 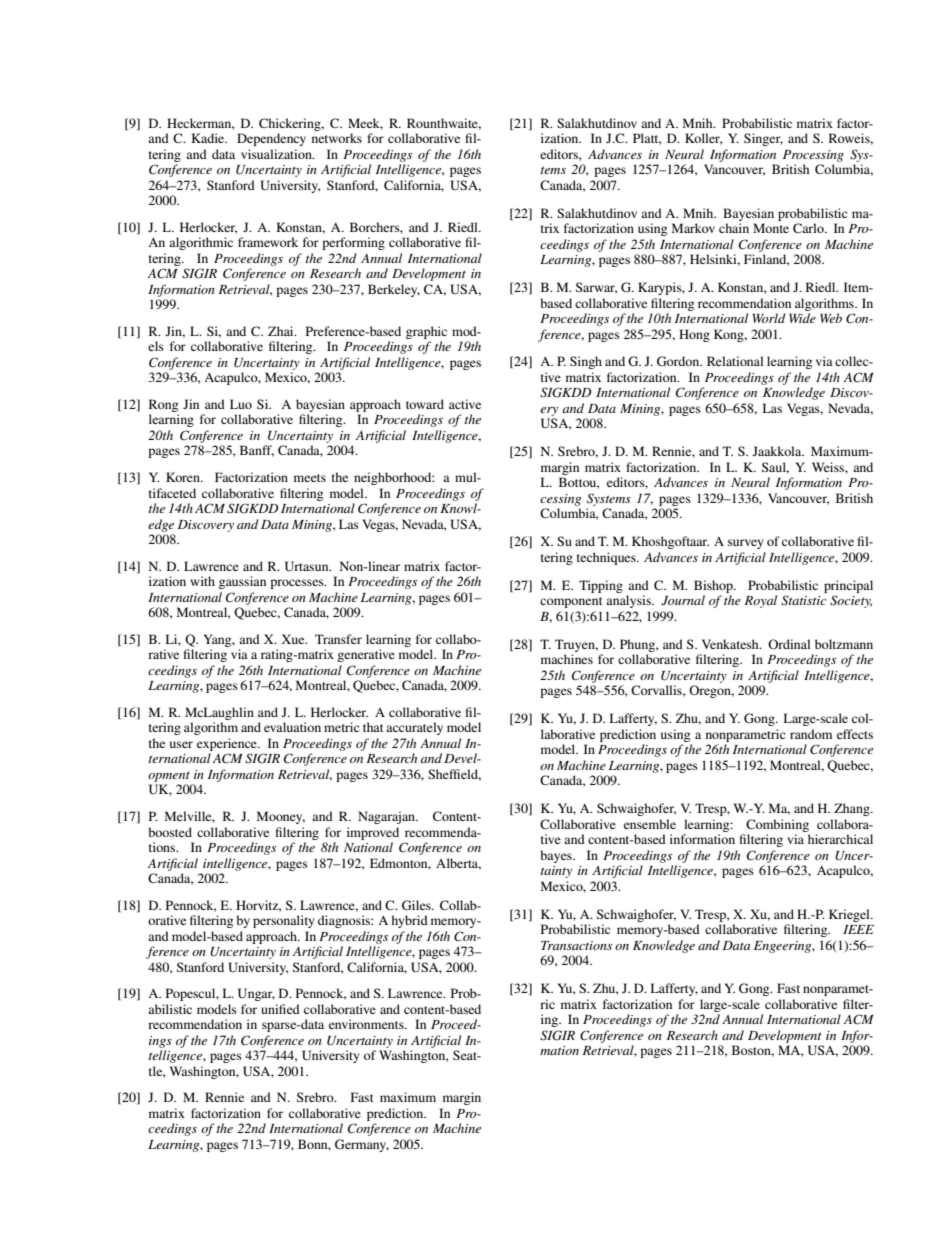 What do you see at coordinates (283, 921) in the screenshot?
I see `personality` at bounding box center [283, 921].
